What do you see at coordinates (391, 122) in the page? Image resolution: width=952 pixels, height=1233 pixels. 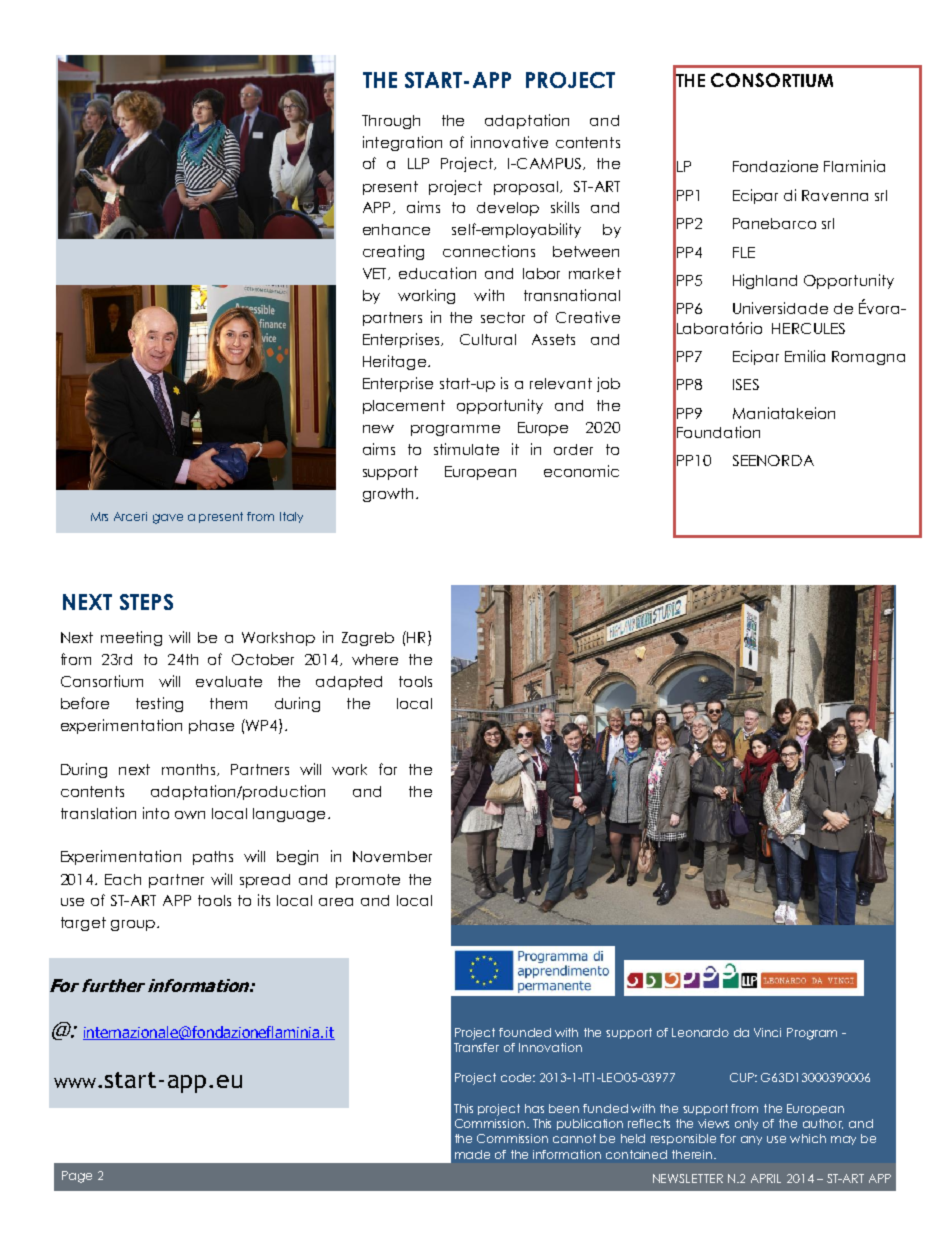 I see `Through` at bounding box center [391, 122].
